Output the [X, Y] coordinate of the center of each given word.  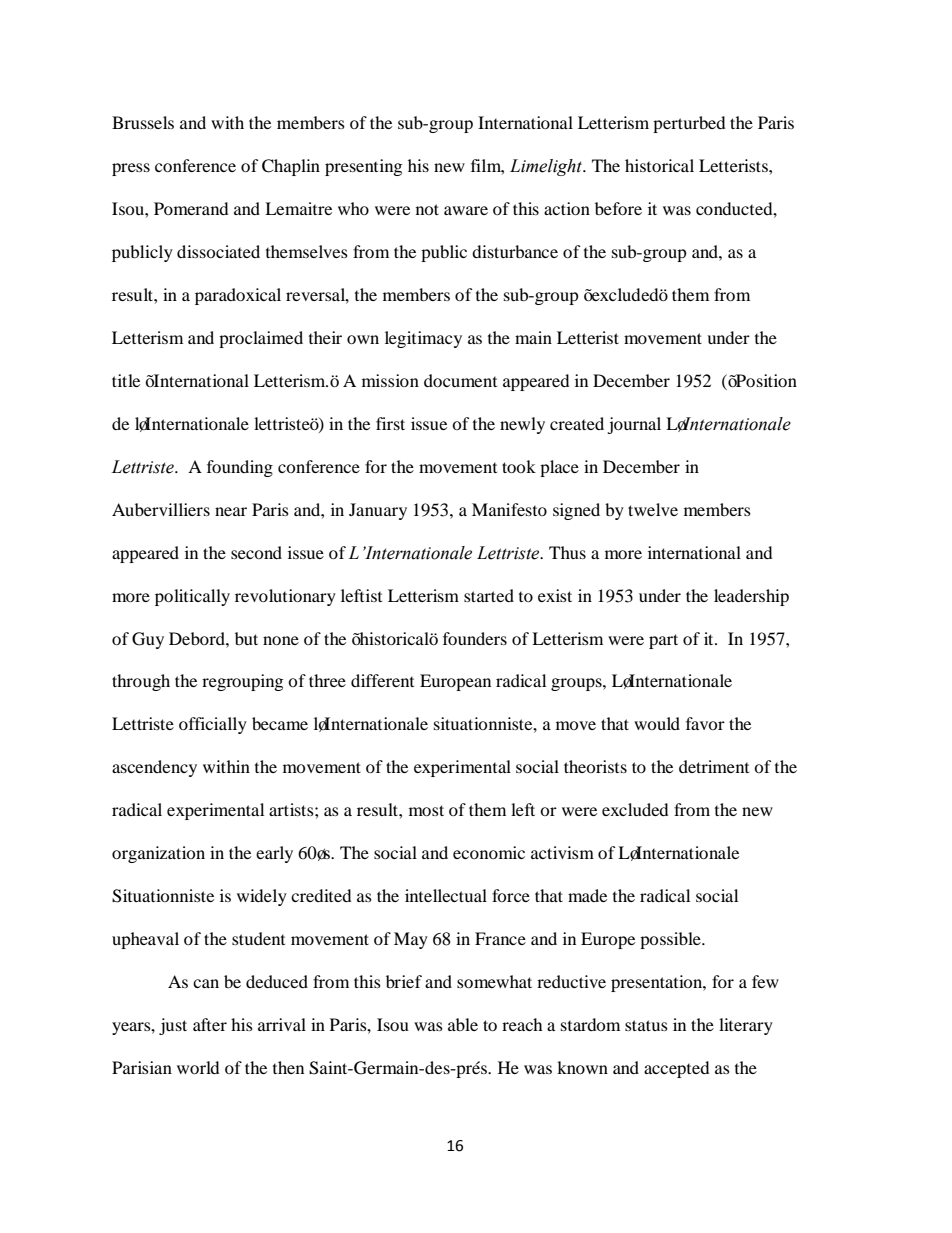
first [390, 423]
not [427, 209]
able [463, 1024]
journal [634, 425]
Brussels [143, 122]
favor [705, 723]
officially [213, 725]
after [210, 1024]
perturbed [689, 124]
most [426, 810]
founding [240, 468]
